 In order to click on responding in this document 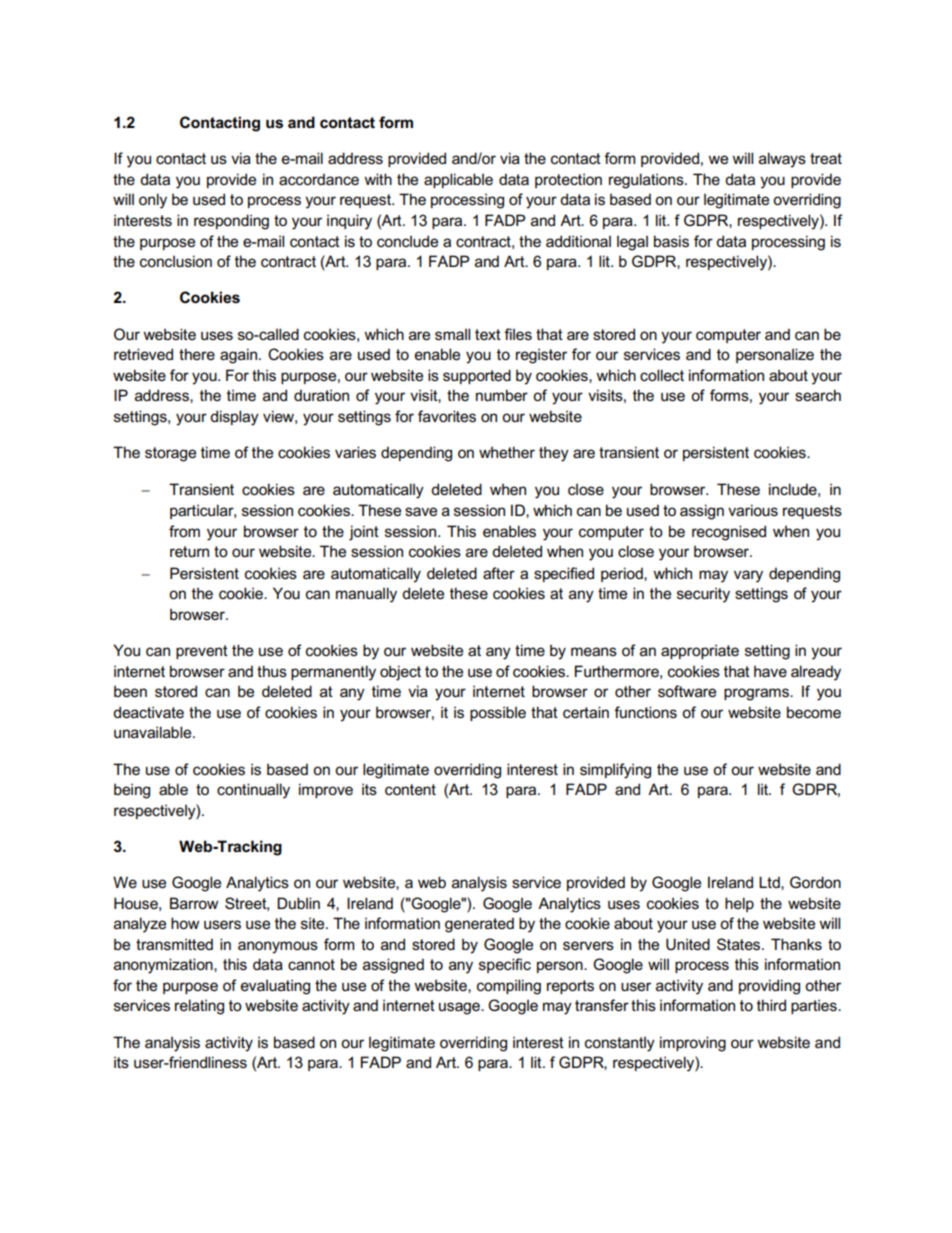, I will do `click(231, 222)`.
